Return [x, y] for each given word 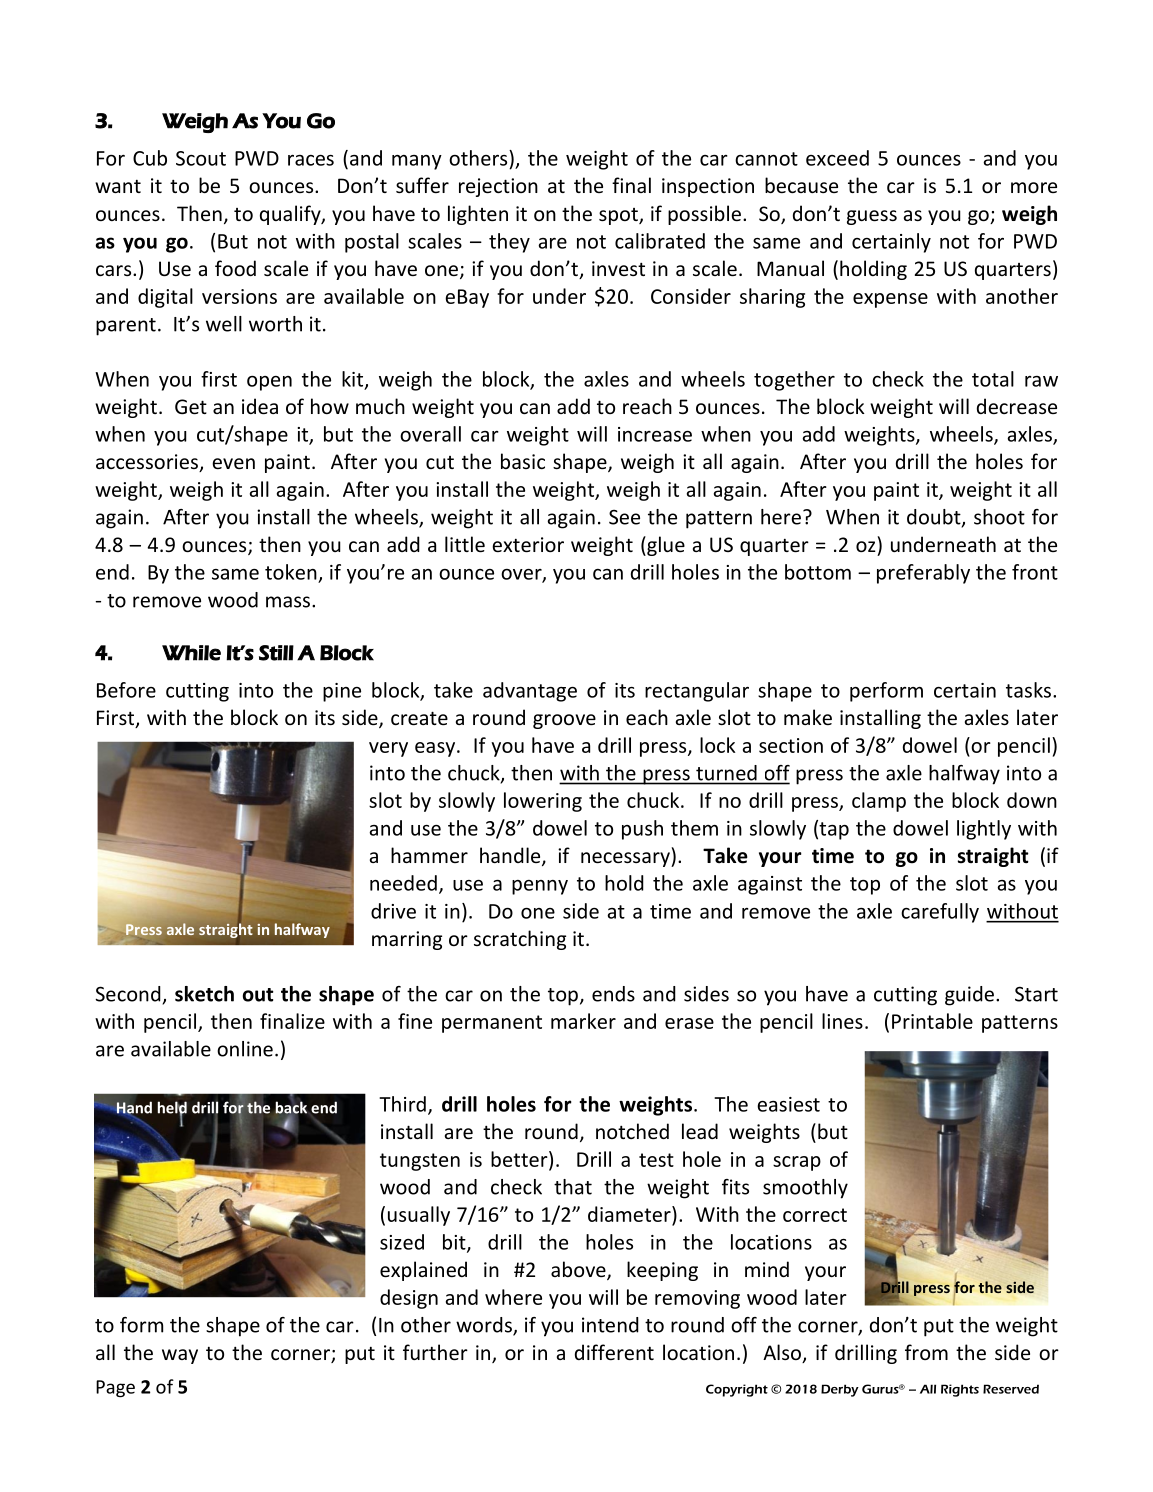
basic [523, 461]
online [245, 1049]
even [233, 463]
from [926, 1352]
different [614, 1352]
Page [115, 1388]
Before [126, 690]
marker [583, 1021]
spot [619, 216]
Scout [201, 158]
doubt [935, 518]
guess [872, 217]
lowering [543, 802]
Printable [932, 1021]
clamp [879, 802]
